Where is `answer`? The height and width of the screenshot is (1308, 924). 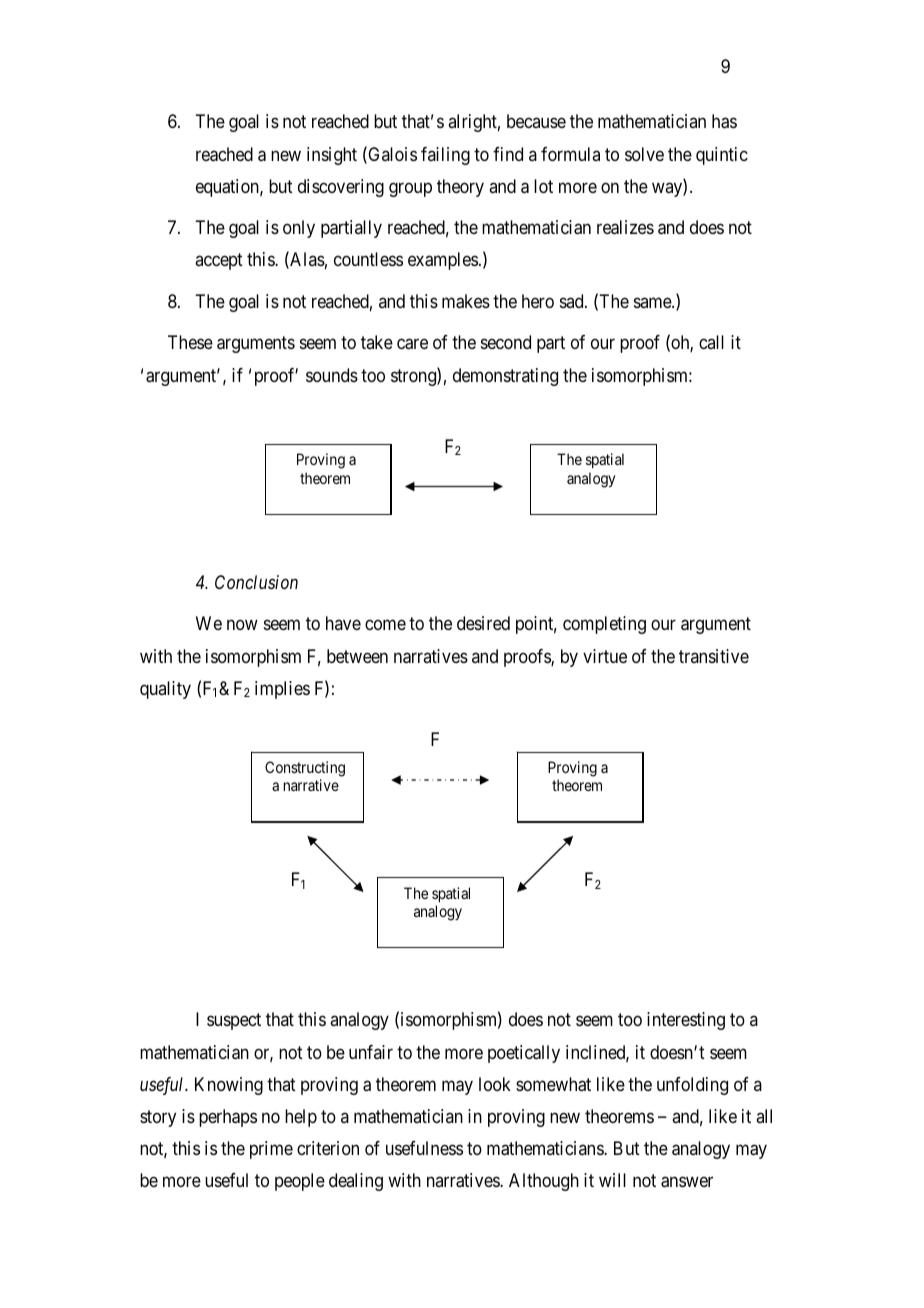
answer is located at coordinates (687, 1182).
